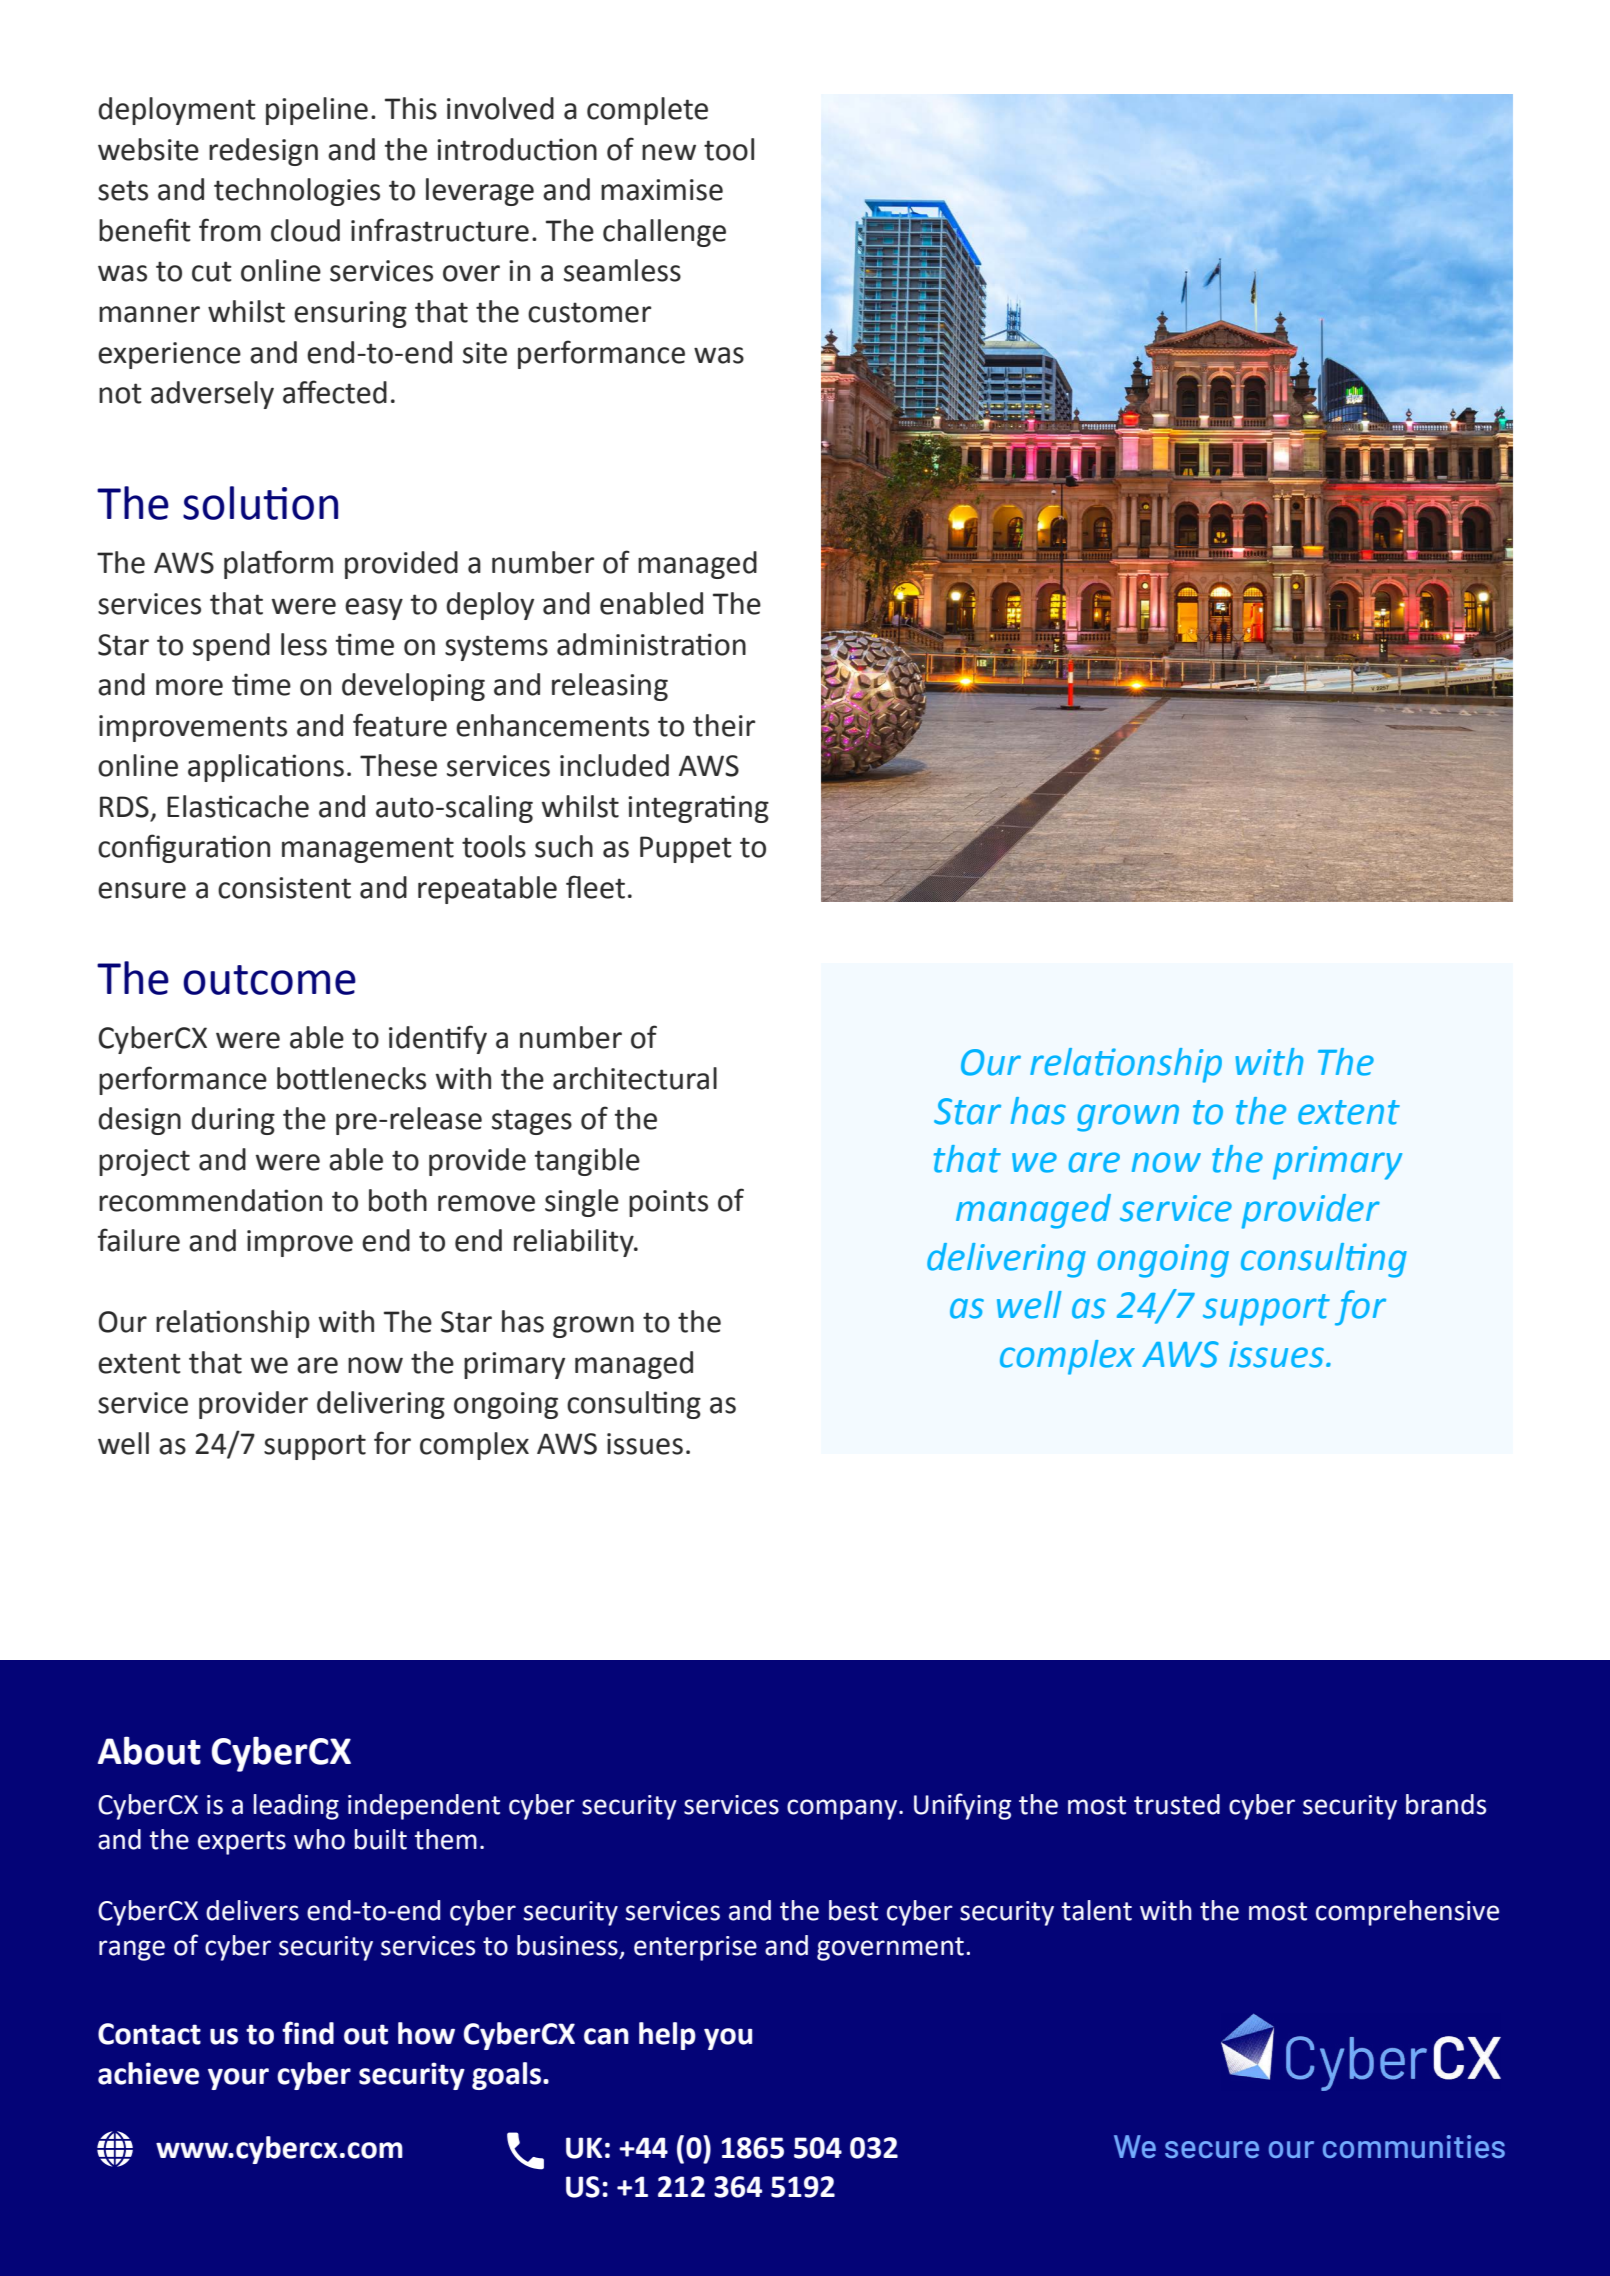  Describe the element at coordinates (668, 1203) in the screenshot. I see `points` at that location.
